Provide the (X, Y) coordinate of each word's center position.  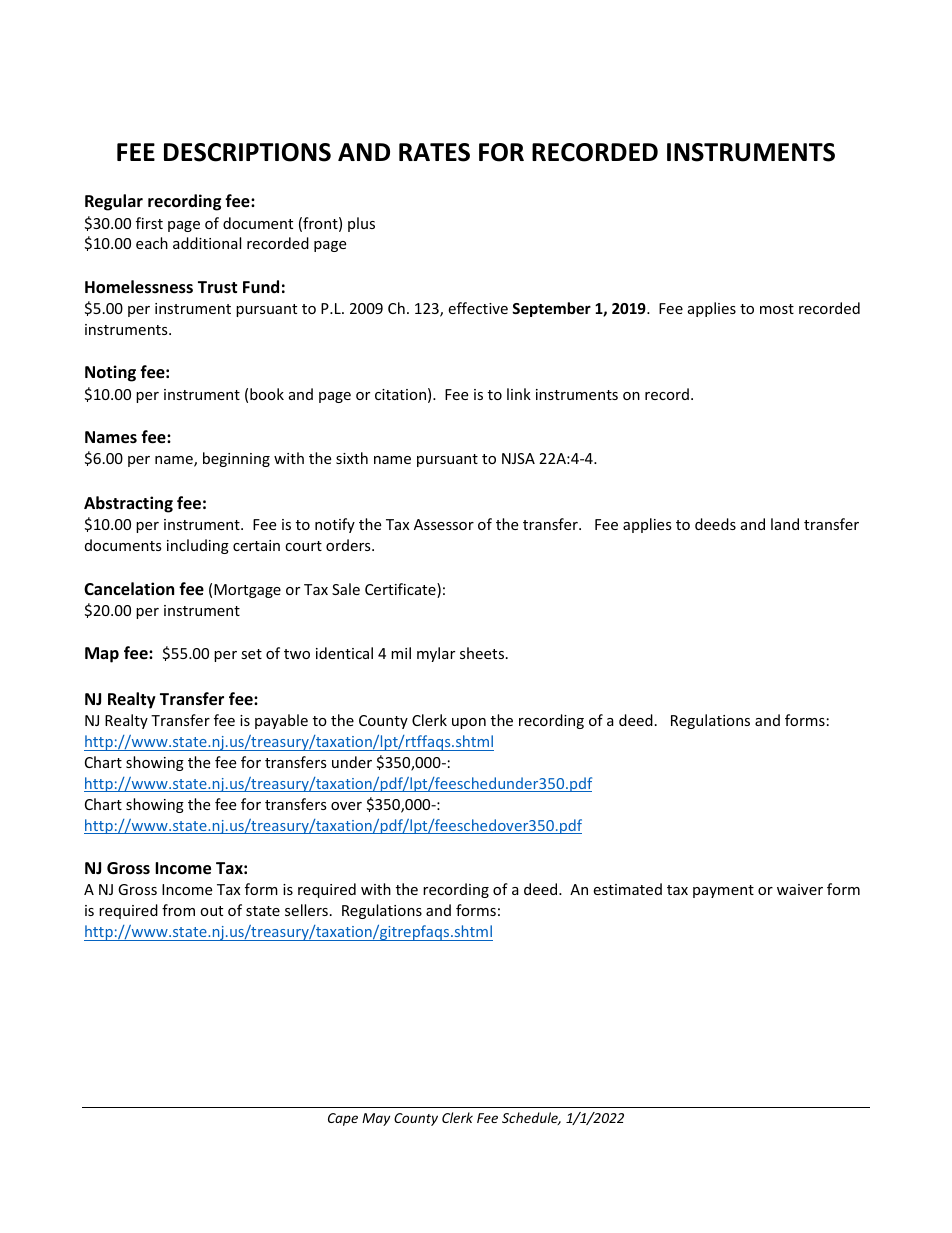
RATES (434, 152)
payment (723, 891)
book (267, 394)
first (149, 223)
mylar (436, 654)
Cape (343, 1119)
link (519, 394)
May (376, 1119)
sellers (306, 910)
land (785, 524)
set (251, 654)
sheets (483, 653)
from (178, 910)
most (777, 309)
